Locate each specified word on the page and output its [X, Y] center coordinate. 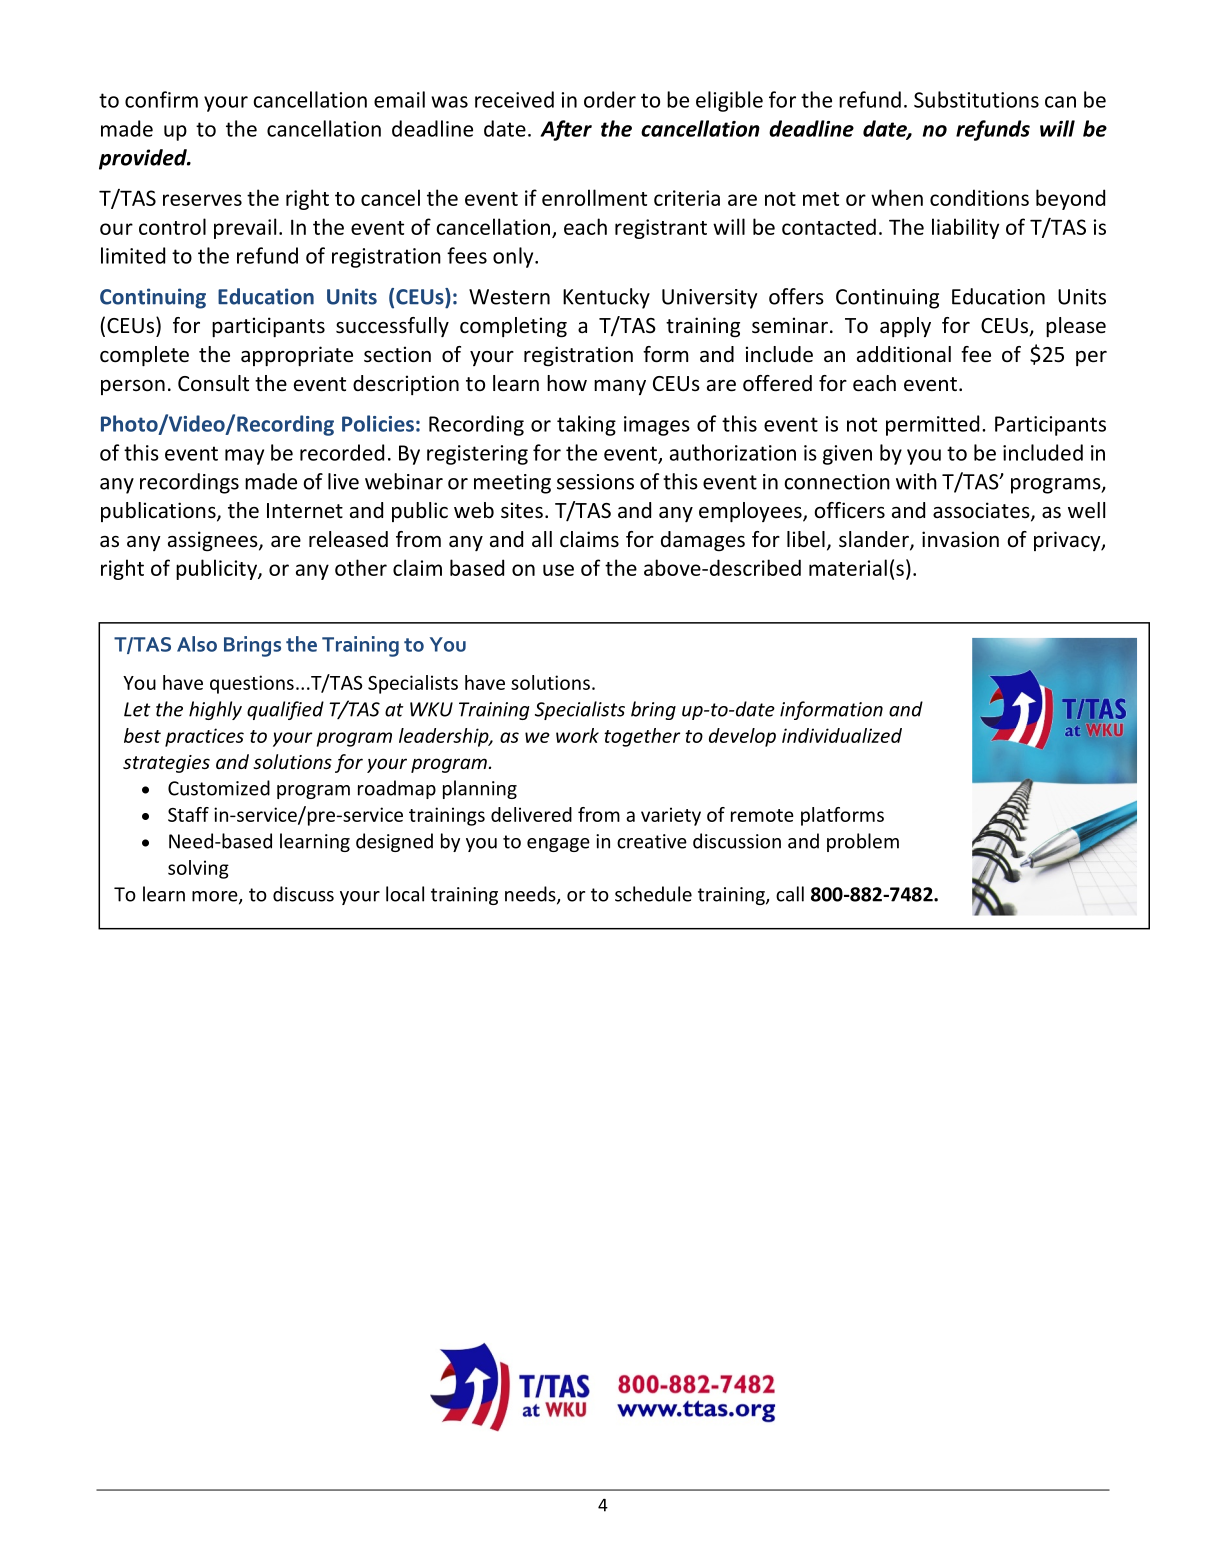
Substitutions [976, 99]
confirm [161, 99]
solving [198, 869]
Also [197, 644]
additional [904, 354]
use [558, 570]
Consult [213, 383]
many [620, 387]
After [566, 130]
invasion [960, 539]
